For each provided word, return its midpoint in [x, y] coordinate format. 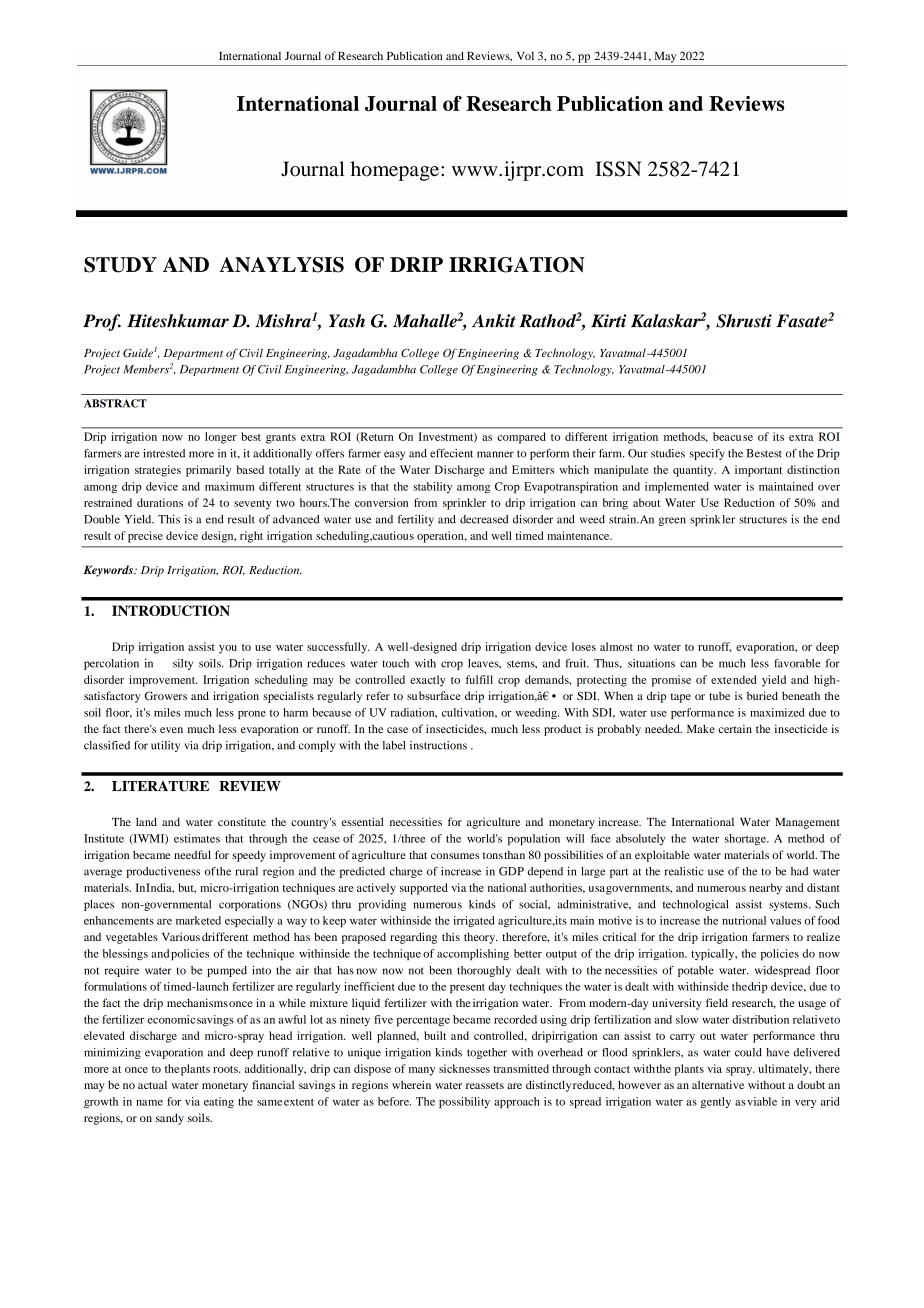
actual [152, 1085]
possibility [464, 1102]
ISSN [618, 169]
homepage [395, 171]
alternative [718, 1084]
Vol [525, 55]
